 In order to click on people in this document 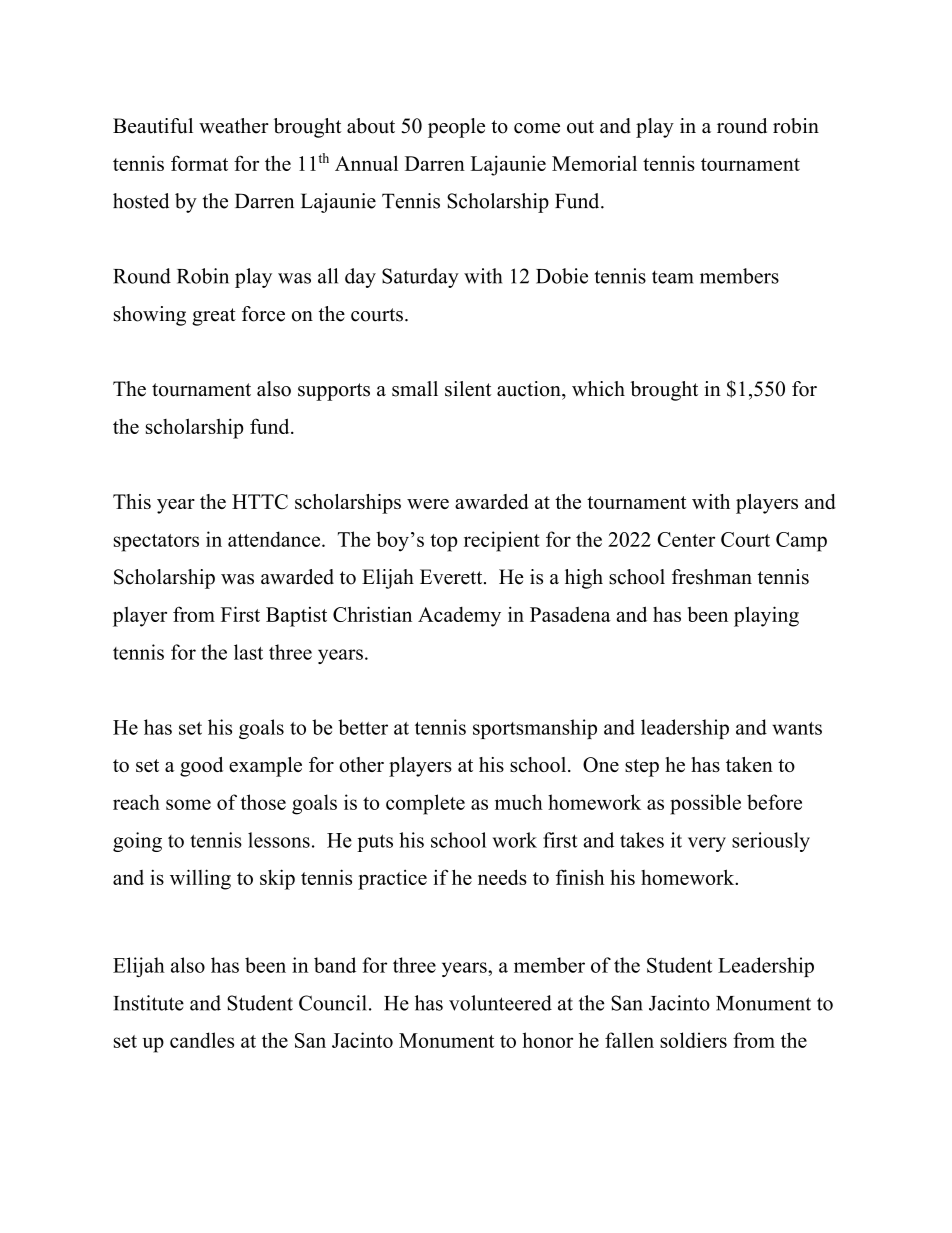, I will do `click(456, 128)`.
